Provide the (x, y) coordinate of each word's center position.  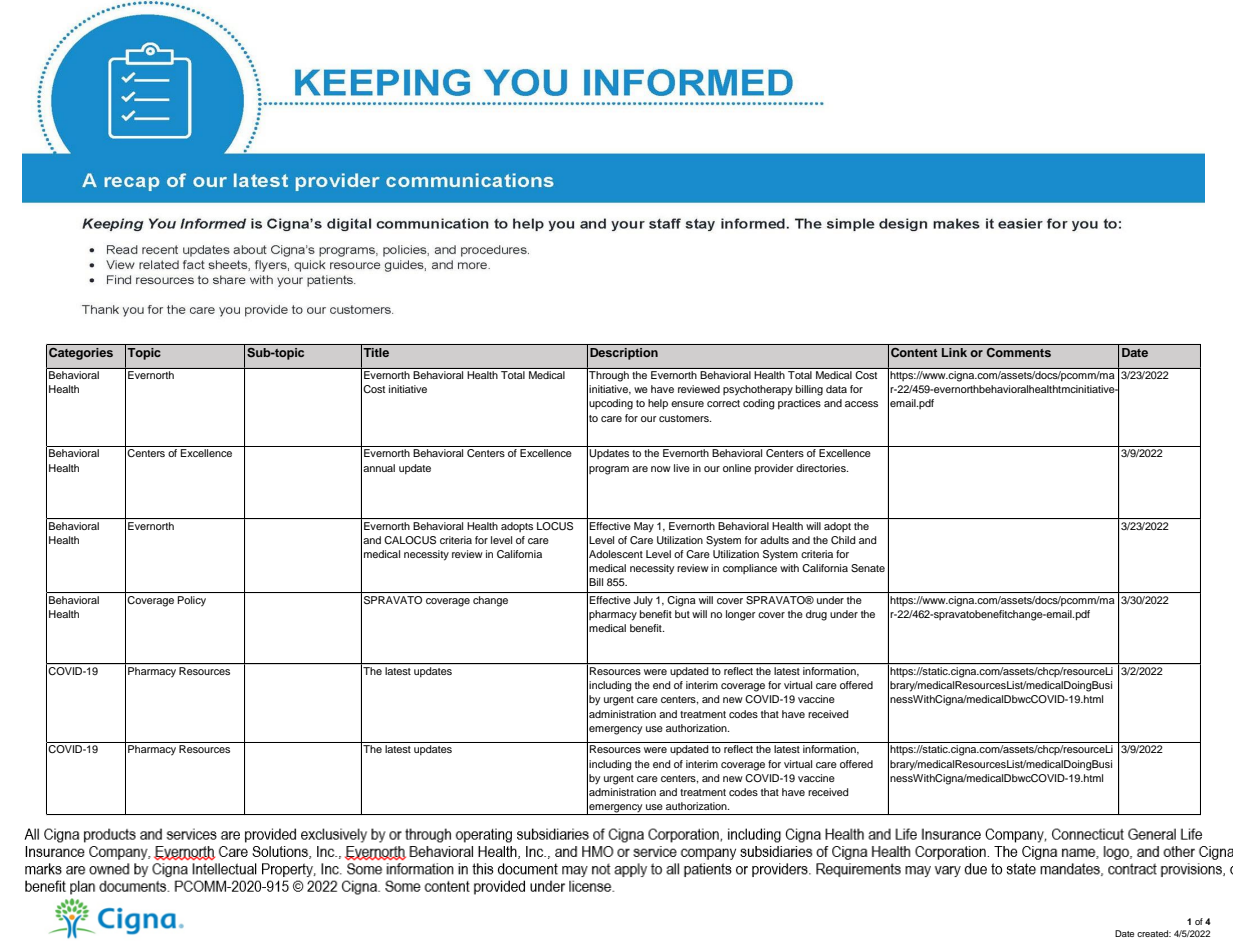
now (661, 469)
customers (685, 418)
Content (914, 352)
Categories (81, 354)
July (643, 601)
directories (822, 468)
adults (774, 540)
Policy (192, 601)
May (644, 527)
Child (843, 540)
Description (624, 354)
